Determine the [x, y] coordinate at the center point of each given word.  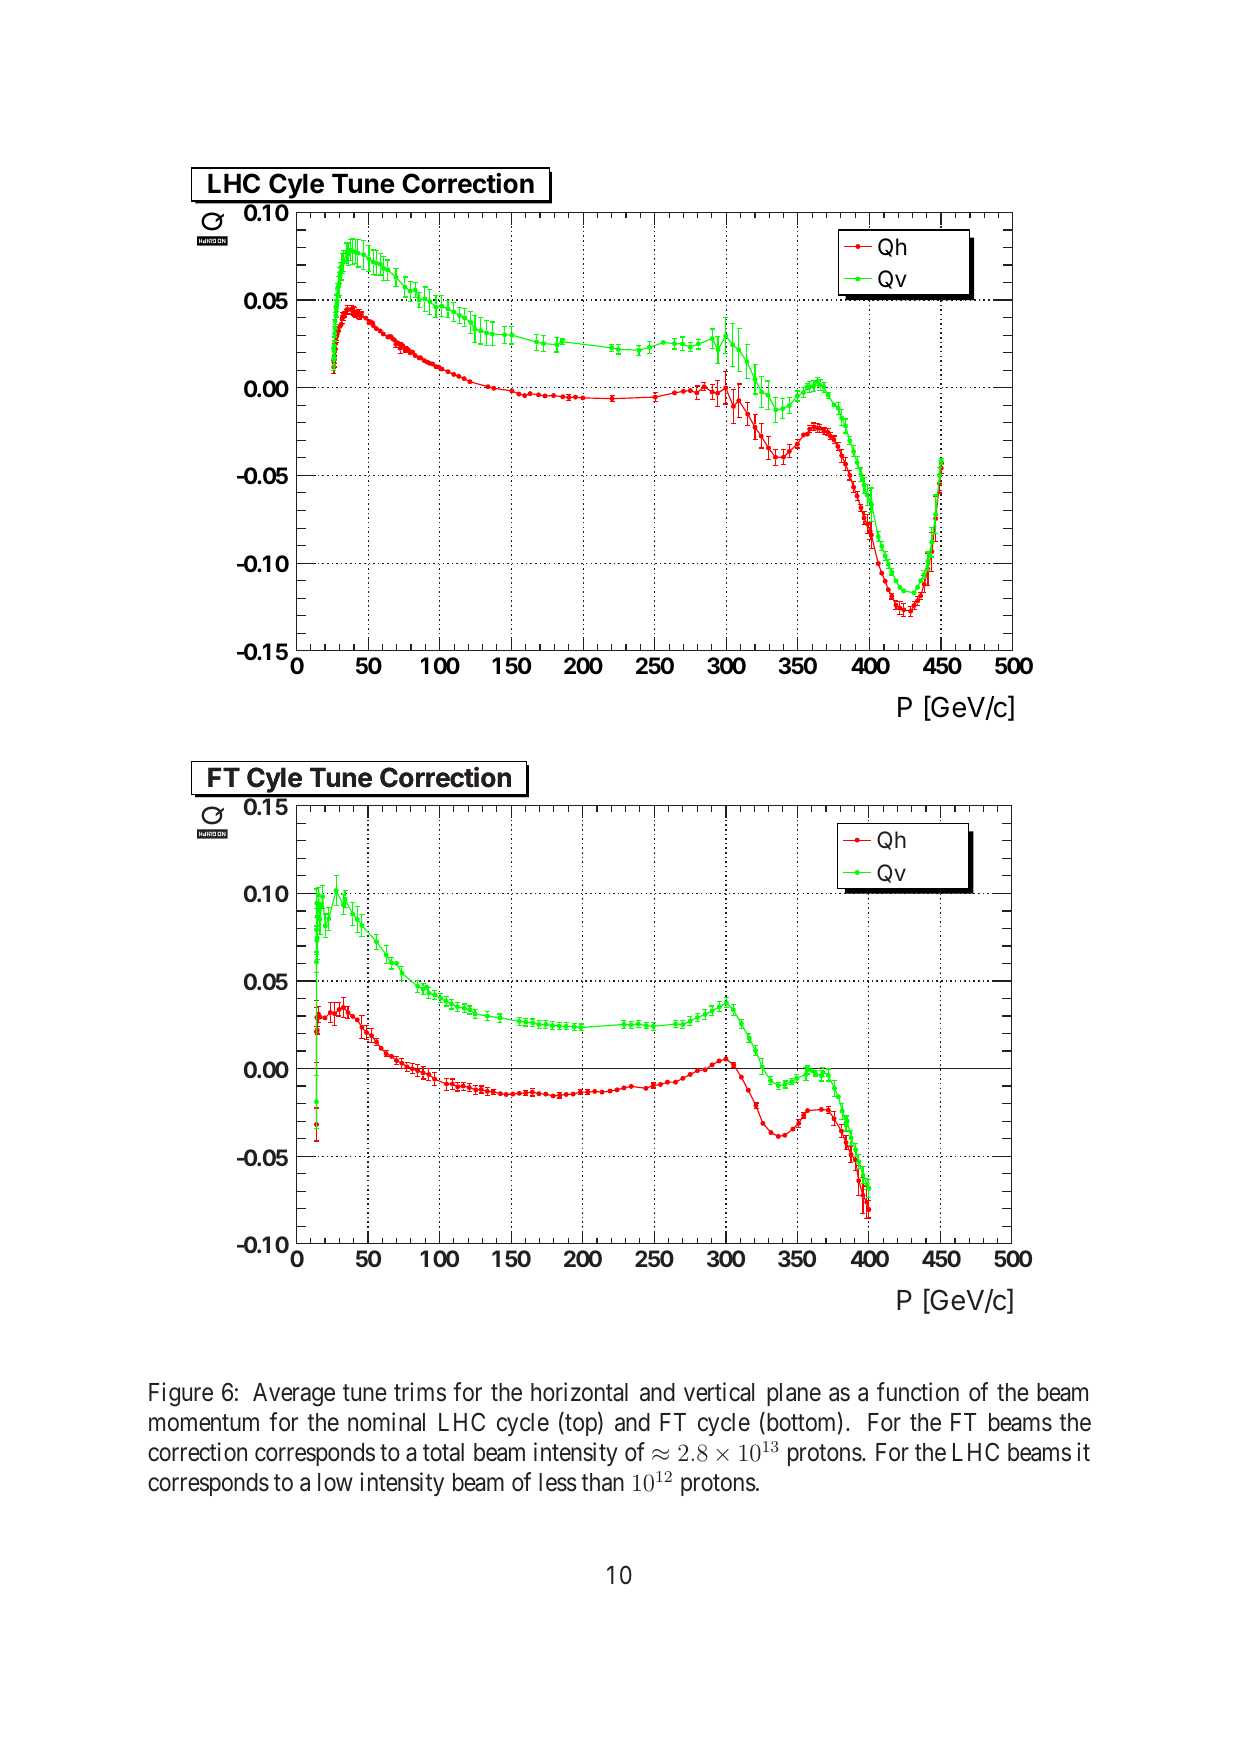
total [443, 1452]
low [335, 1482]
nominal [386, 1422]
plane [794, 1394]
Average [294, 1395]
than [602, 1482]
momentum [204, 1423]
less [558, 1482]
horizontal [579, 1392]
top [581, 1425]
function [918, 1392]
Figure [181, 1394]
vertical [719, 1392]
